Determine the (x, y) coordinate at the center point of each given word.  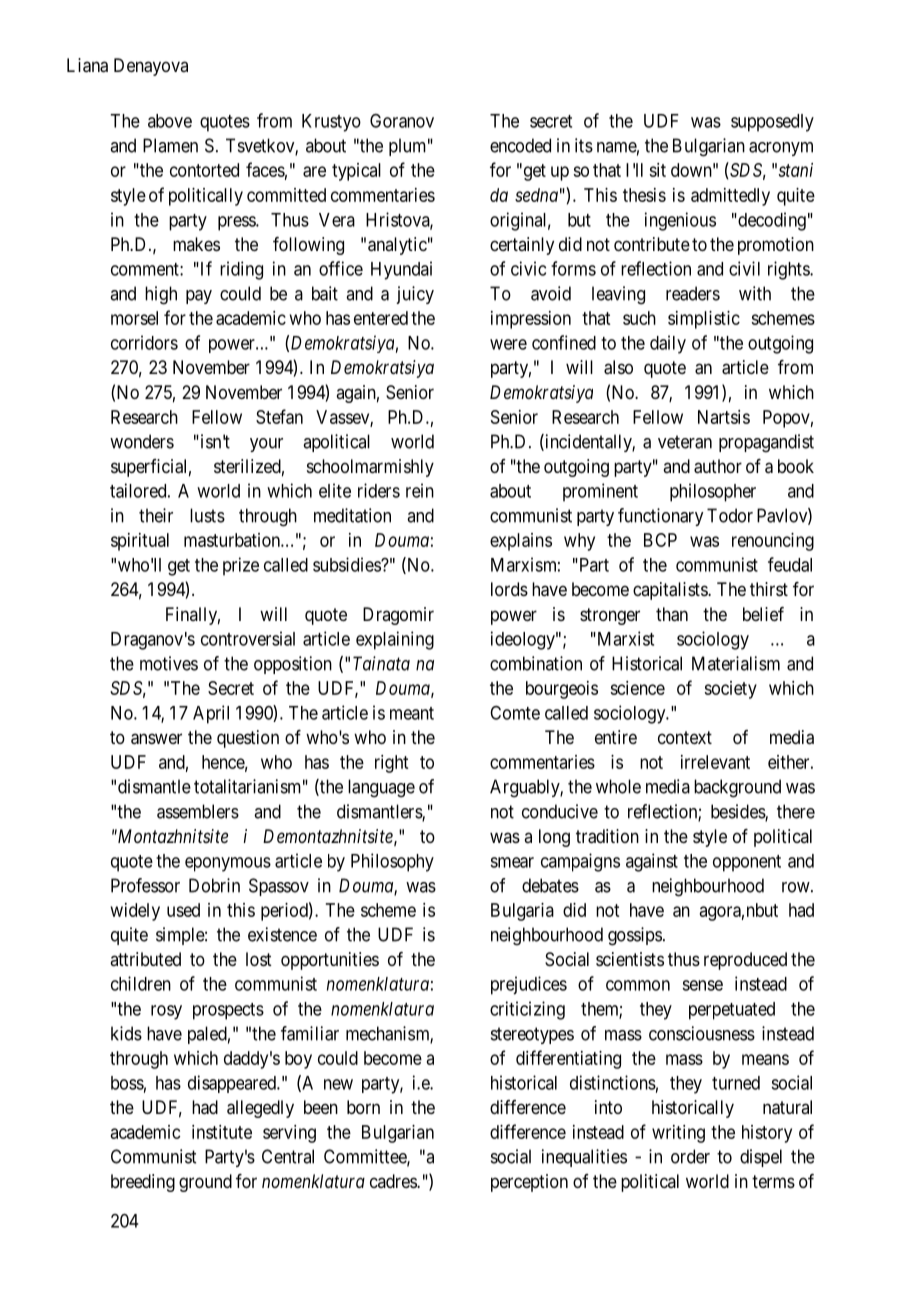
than (672, 614)
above (170, 121)
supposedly (772, 123)
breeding (143, 1183)
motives (169, 663)
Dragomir (398, 616)
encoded (520, 145)
